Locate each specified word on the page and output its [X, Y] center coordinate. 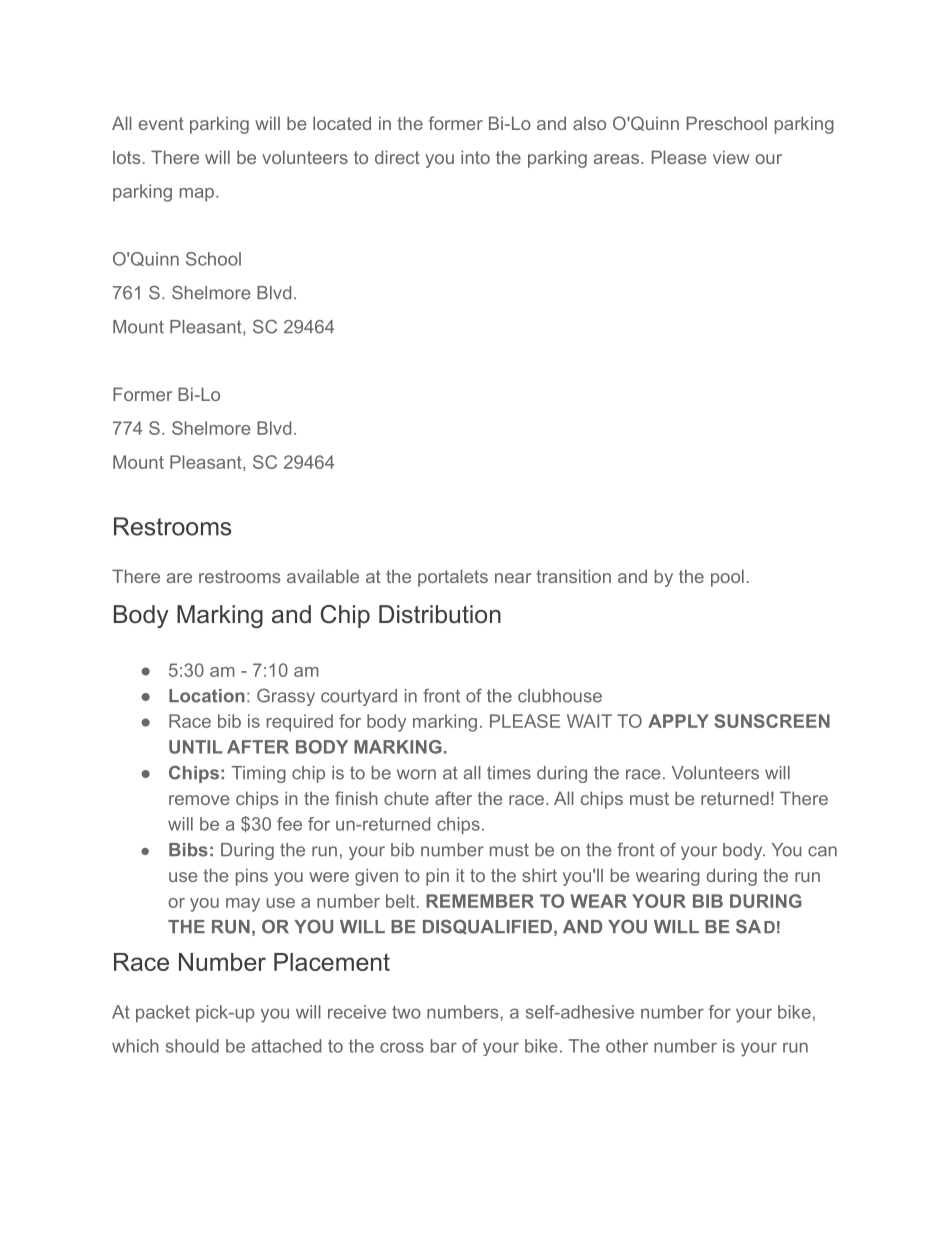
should [192, 1046]
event [161, 123]
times [509, 773]
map [197, 195]
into [475, 157]
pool [727, 578]
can [822, 851]
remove [199, 800]
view [731, 157]
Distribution [440, 614]
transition [574, 576]
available [323, 576]
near [513, 578]
